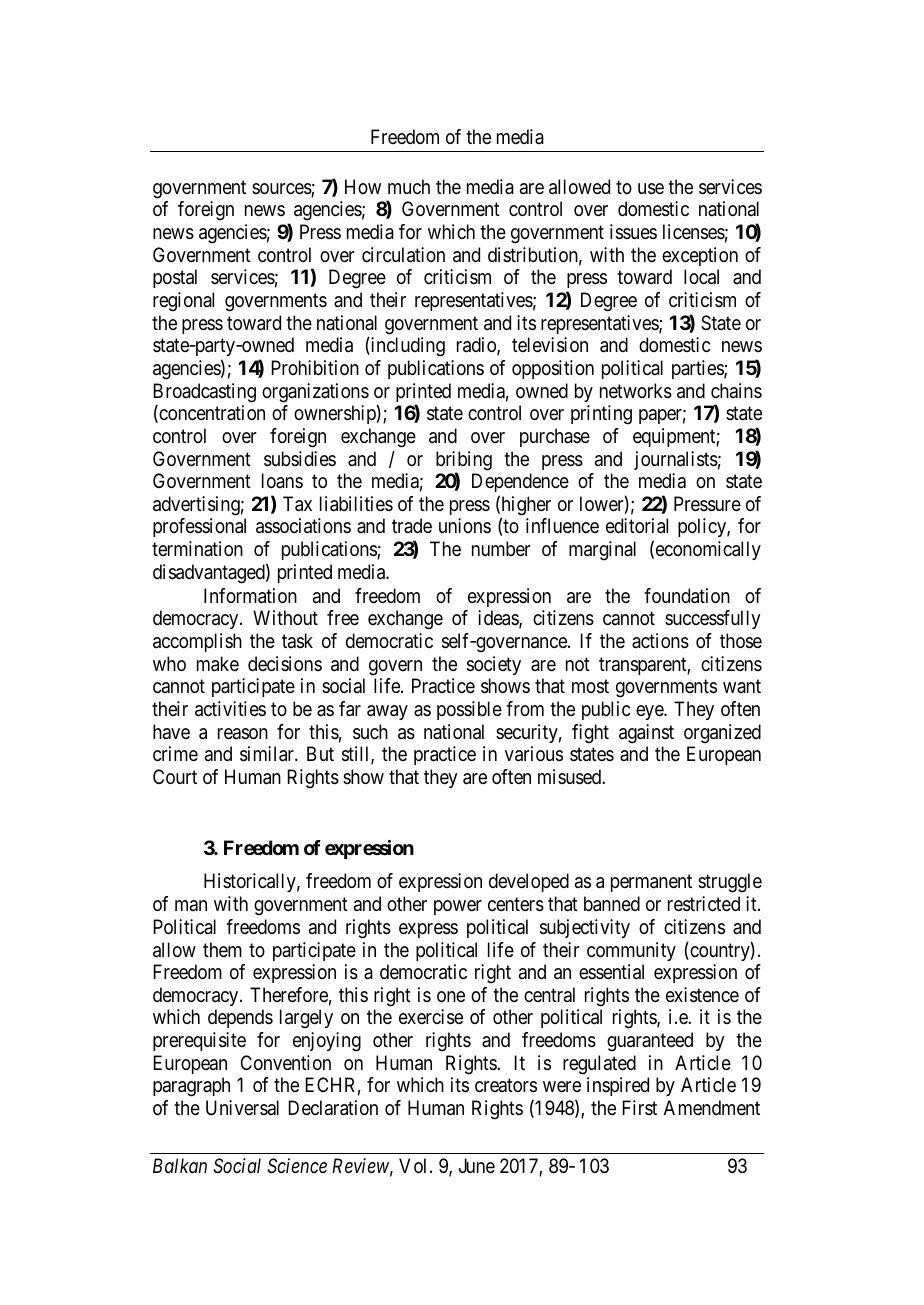  I want to click on June, so click(477, 1165).
